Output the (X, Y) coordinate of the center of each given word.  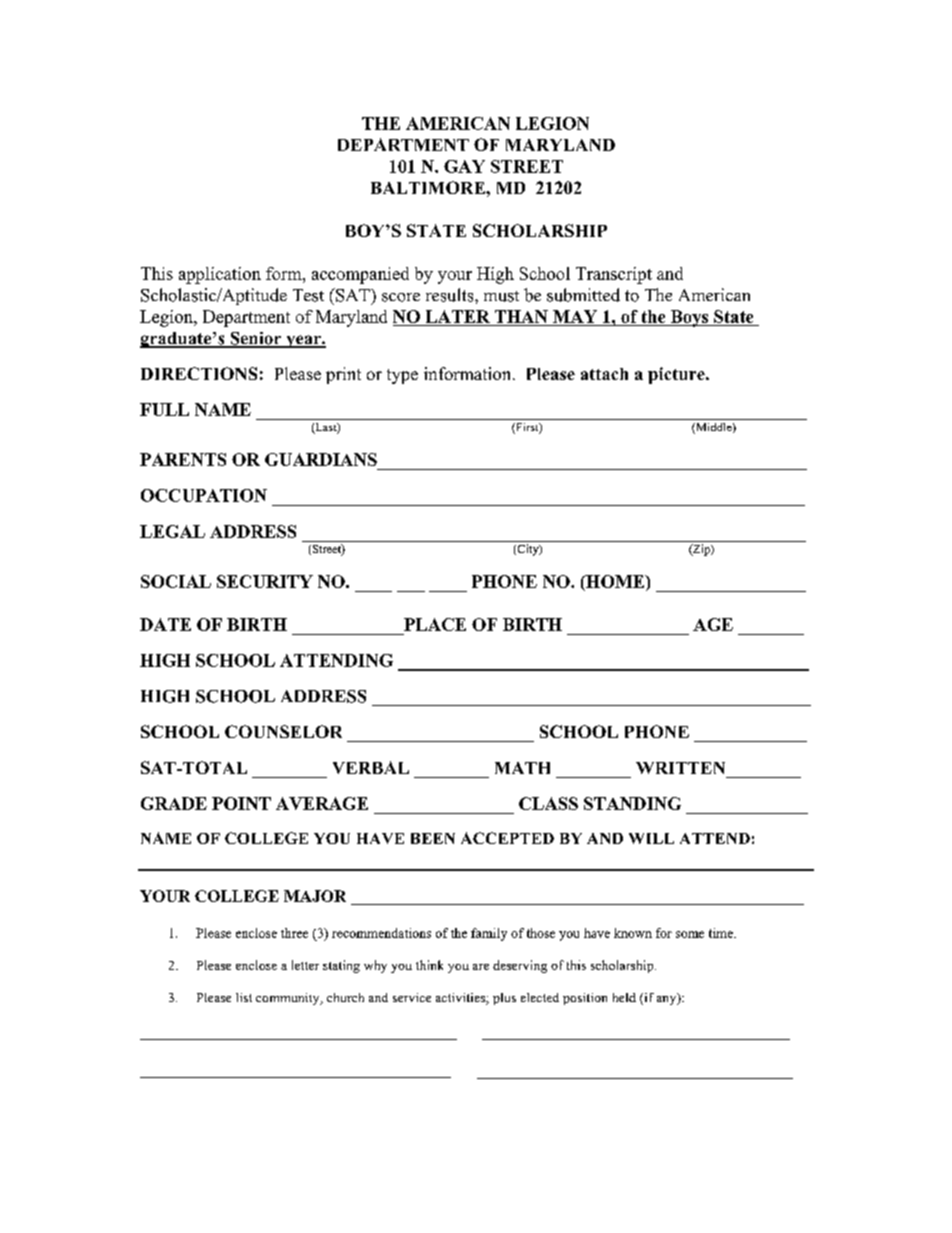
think (429, 965)
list (244, 997)
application (220, 275)
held (624, 997)
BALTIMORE (429, 187)
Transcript (614, 275)
